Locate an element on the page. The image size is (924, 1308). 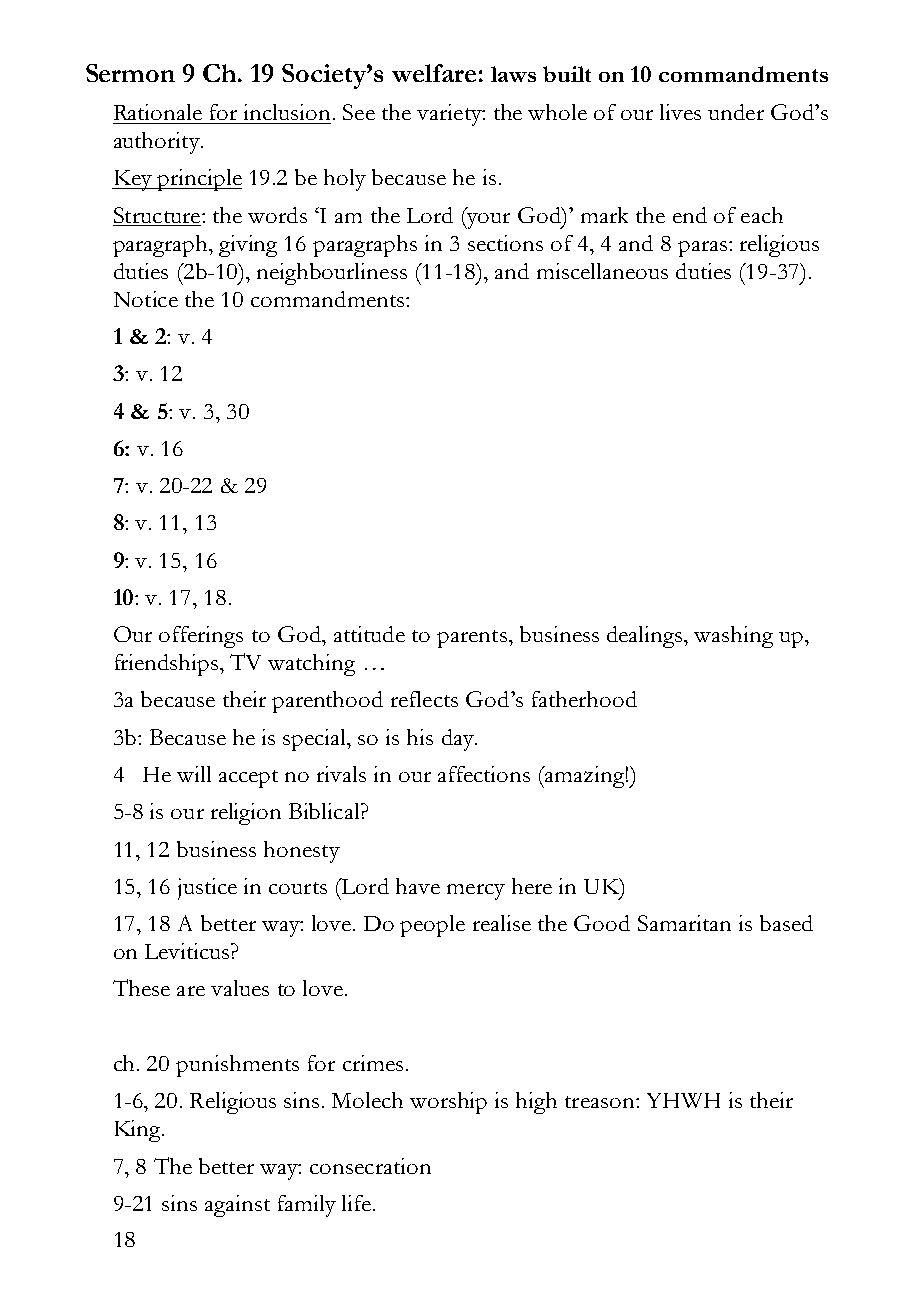
worship is located at coordinates (448, 1103).
